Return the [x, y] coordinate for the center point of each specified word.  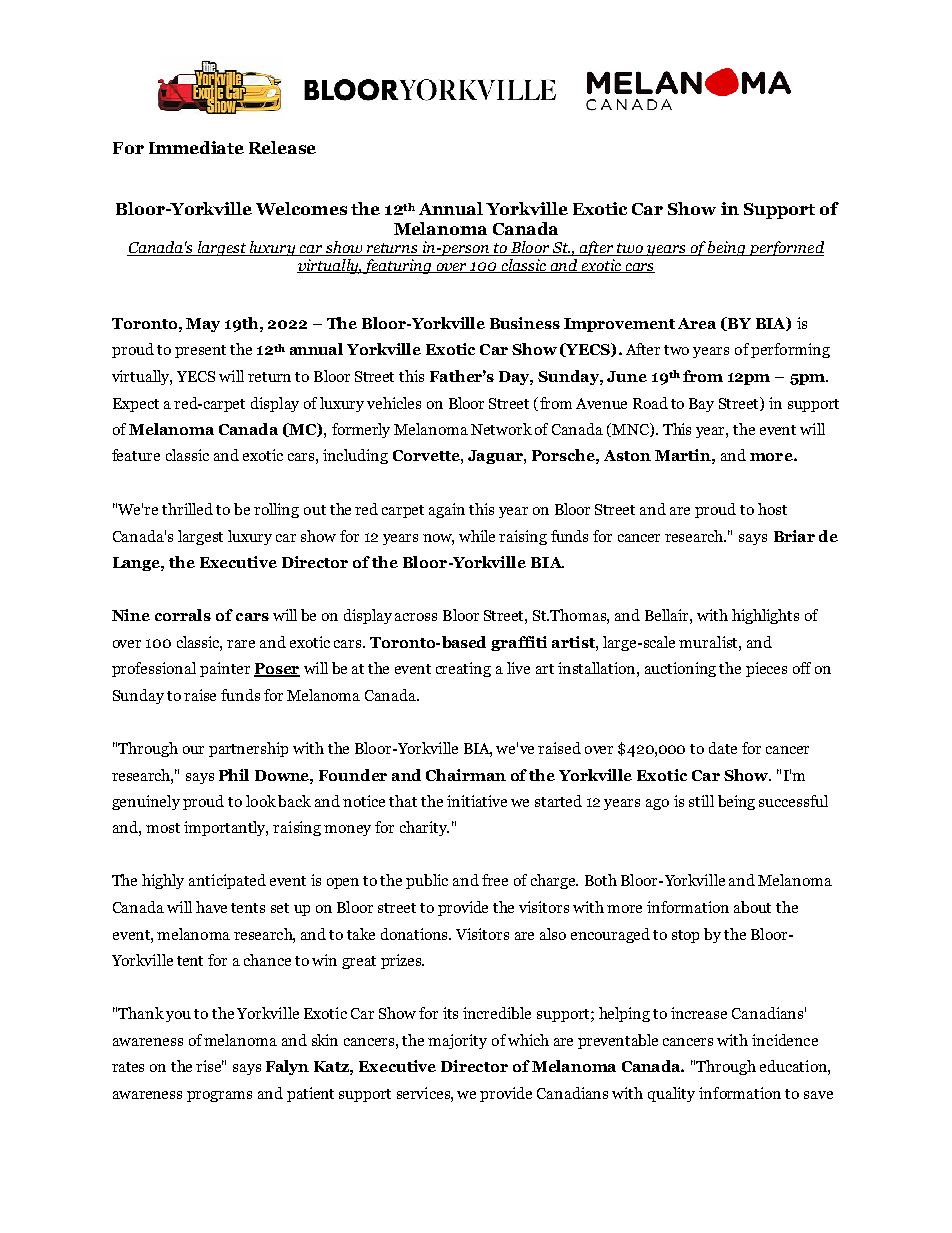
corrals [183, 615]
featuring [398, 266]
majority [457, 1041]
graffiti [519, 643]
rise [210, 1066]
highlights [765, 616]
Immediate [196, 147]
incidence [785, 1040]
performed [785, 248]
